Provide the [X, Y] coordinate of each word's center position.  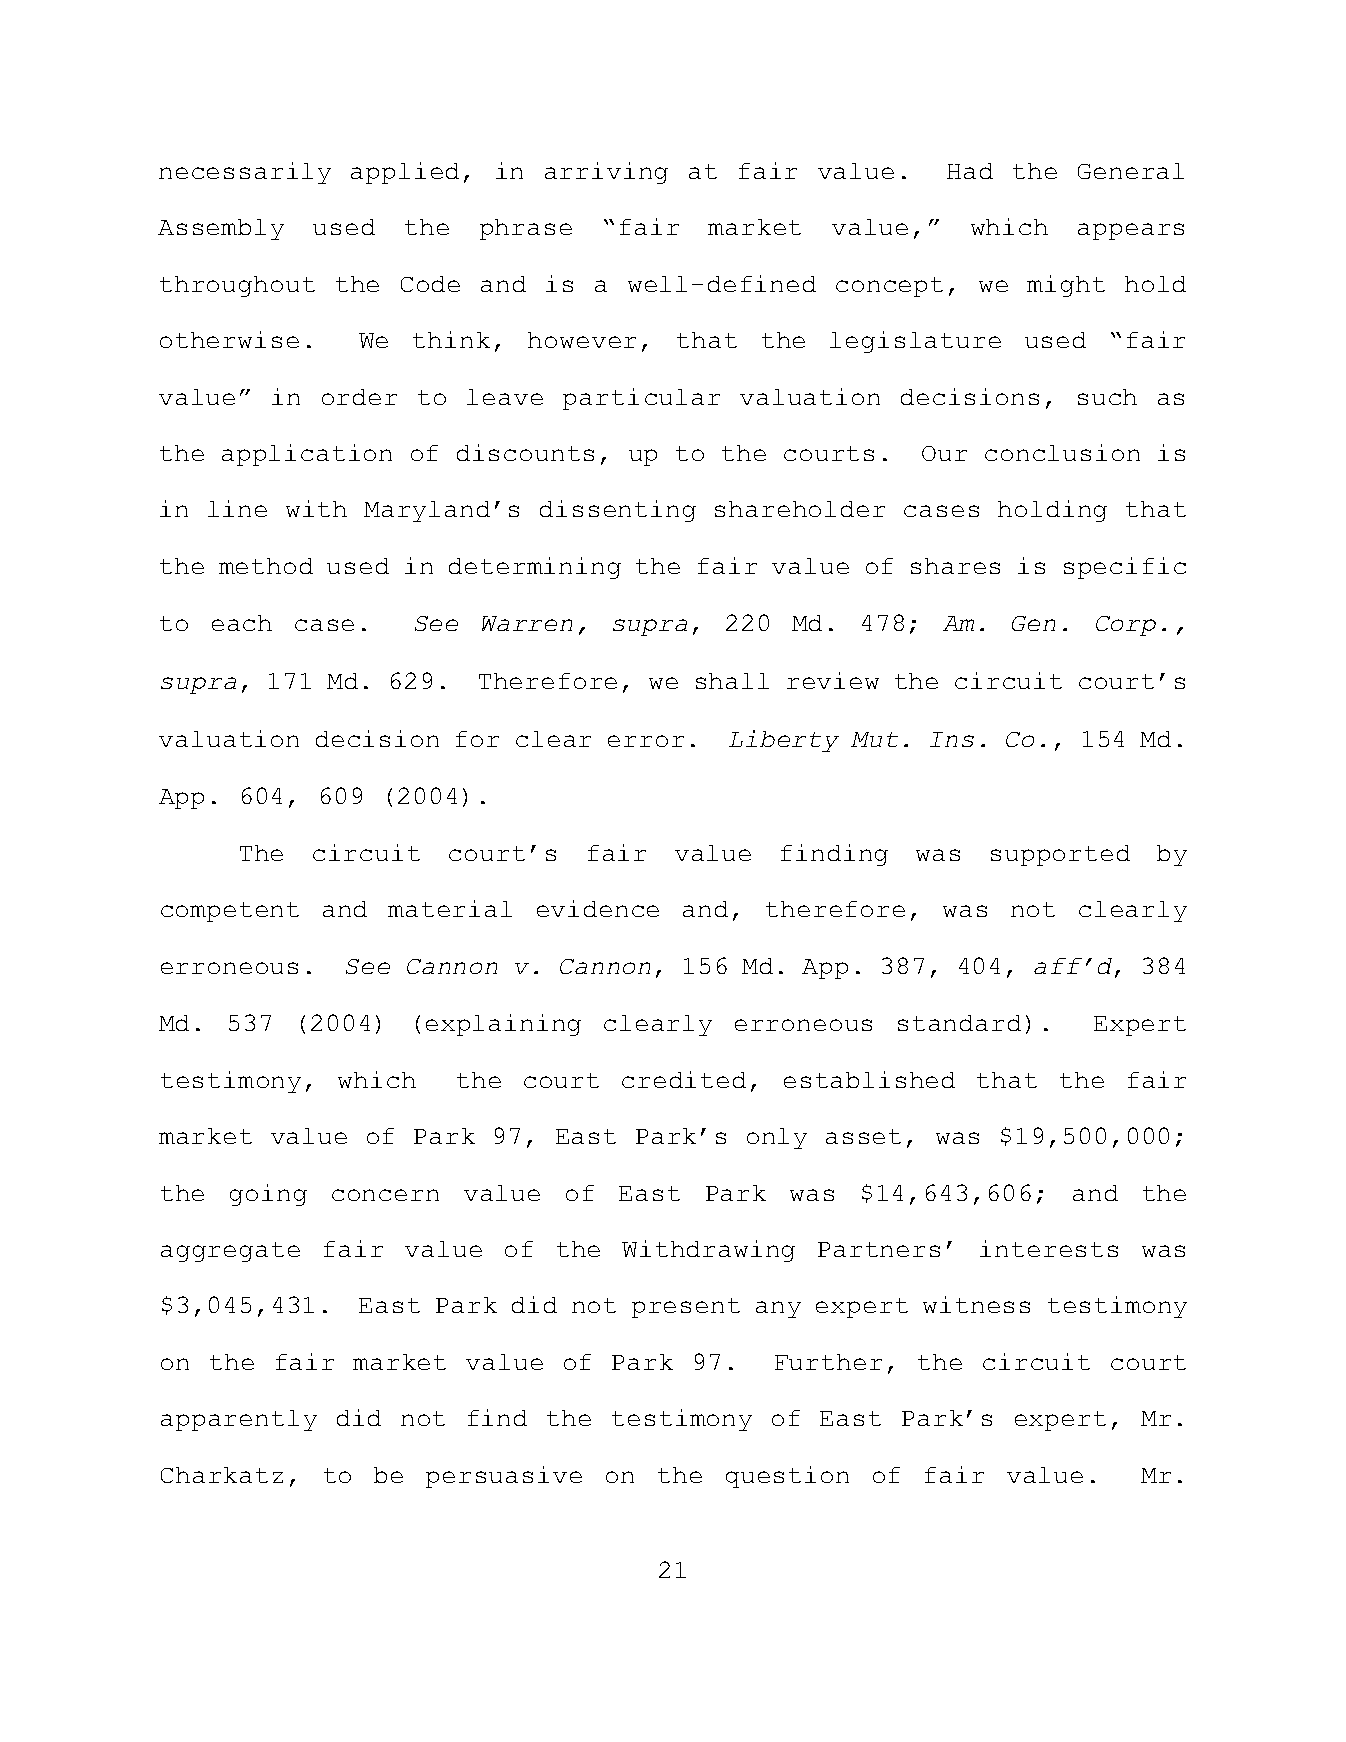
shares [955, 566]
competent [230, 912]
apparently [239, 1420]
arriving [606, 173]
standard [959, 1023]
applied [405, 173]
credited [684, 1079]
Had [970, 171]
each [242, 623]
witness [976, 1304]
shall [732, 681]
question [787, 1477]
